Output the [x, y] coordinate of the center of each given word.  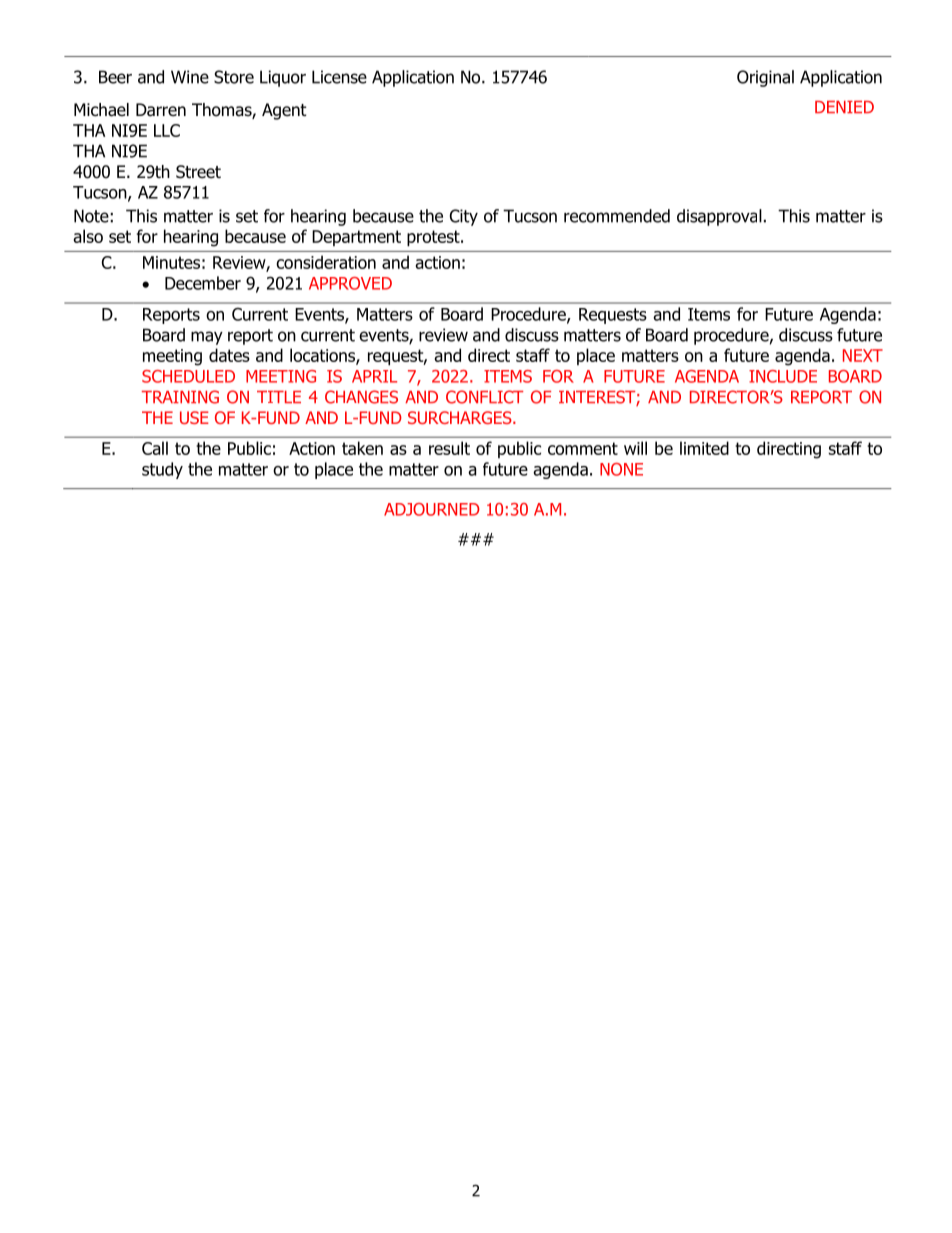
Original [765, 78]
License [339, 77]
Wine [190, 77]
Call [155, 448]
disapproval [719, 217]
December [203, 283]
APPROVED [350, 283]
